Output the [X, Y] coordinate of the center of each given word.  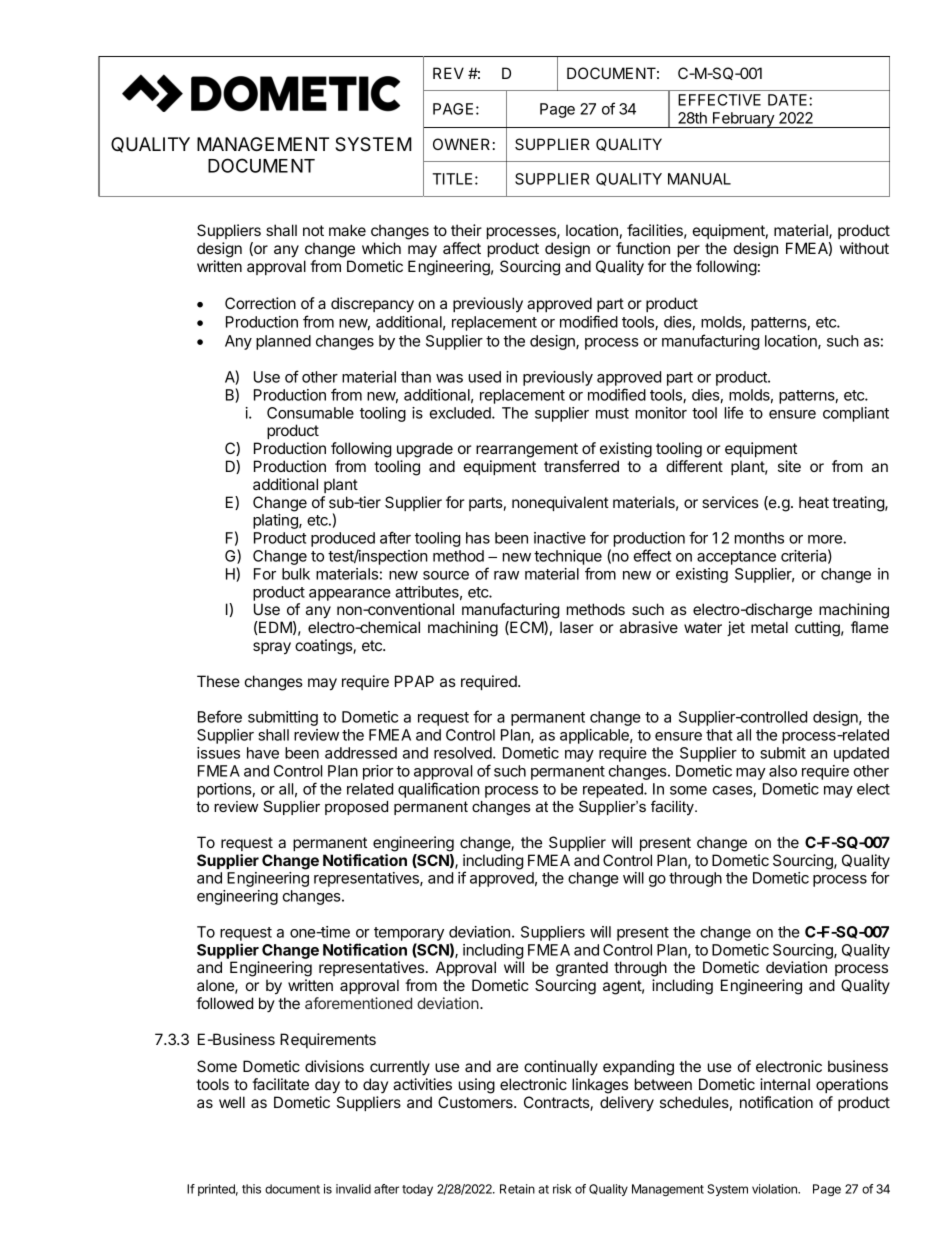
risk [562, 1189]
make [347, 230]
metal [769, 627]
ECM [526, 628]
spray [272, 648]
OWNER [461, 144]
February [743, 120]
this [251, 1189]
